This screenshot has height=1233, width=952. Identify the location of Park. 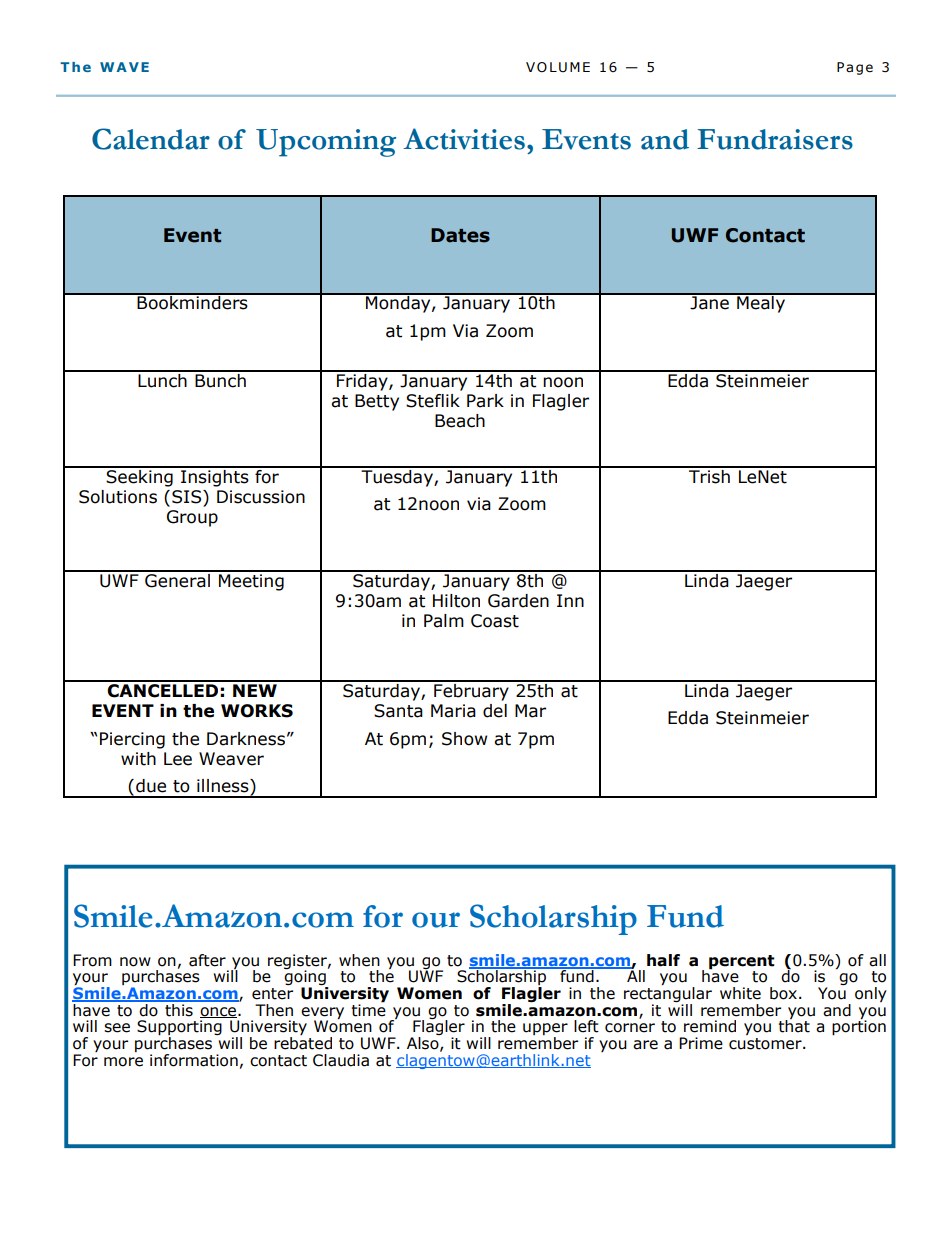
(485, 401).
